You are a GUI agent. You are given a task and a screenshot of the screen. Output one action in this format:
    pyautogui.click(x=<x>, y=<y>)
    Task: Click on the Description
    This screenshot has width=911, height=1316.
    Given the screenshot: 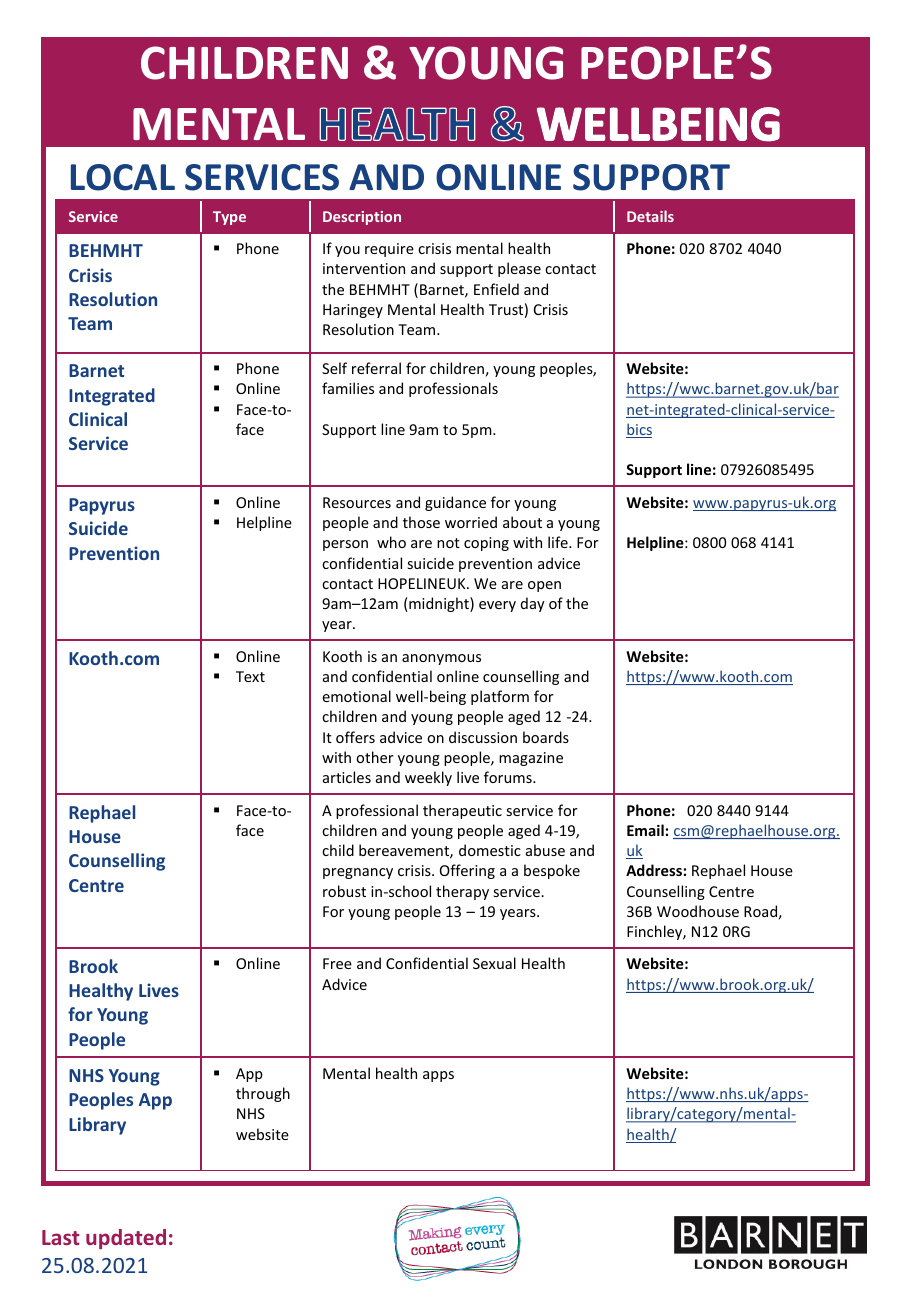 What is the action you would take?
    pyautogui.click(x=362, y=218)
